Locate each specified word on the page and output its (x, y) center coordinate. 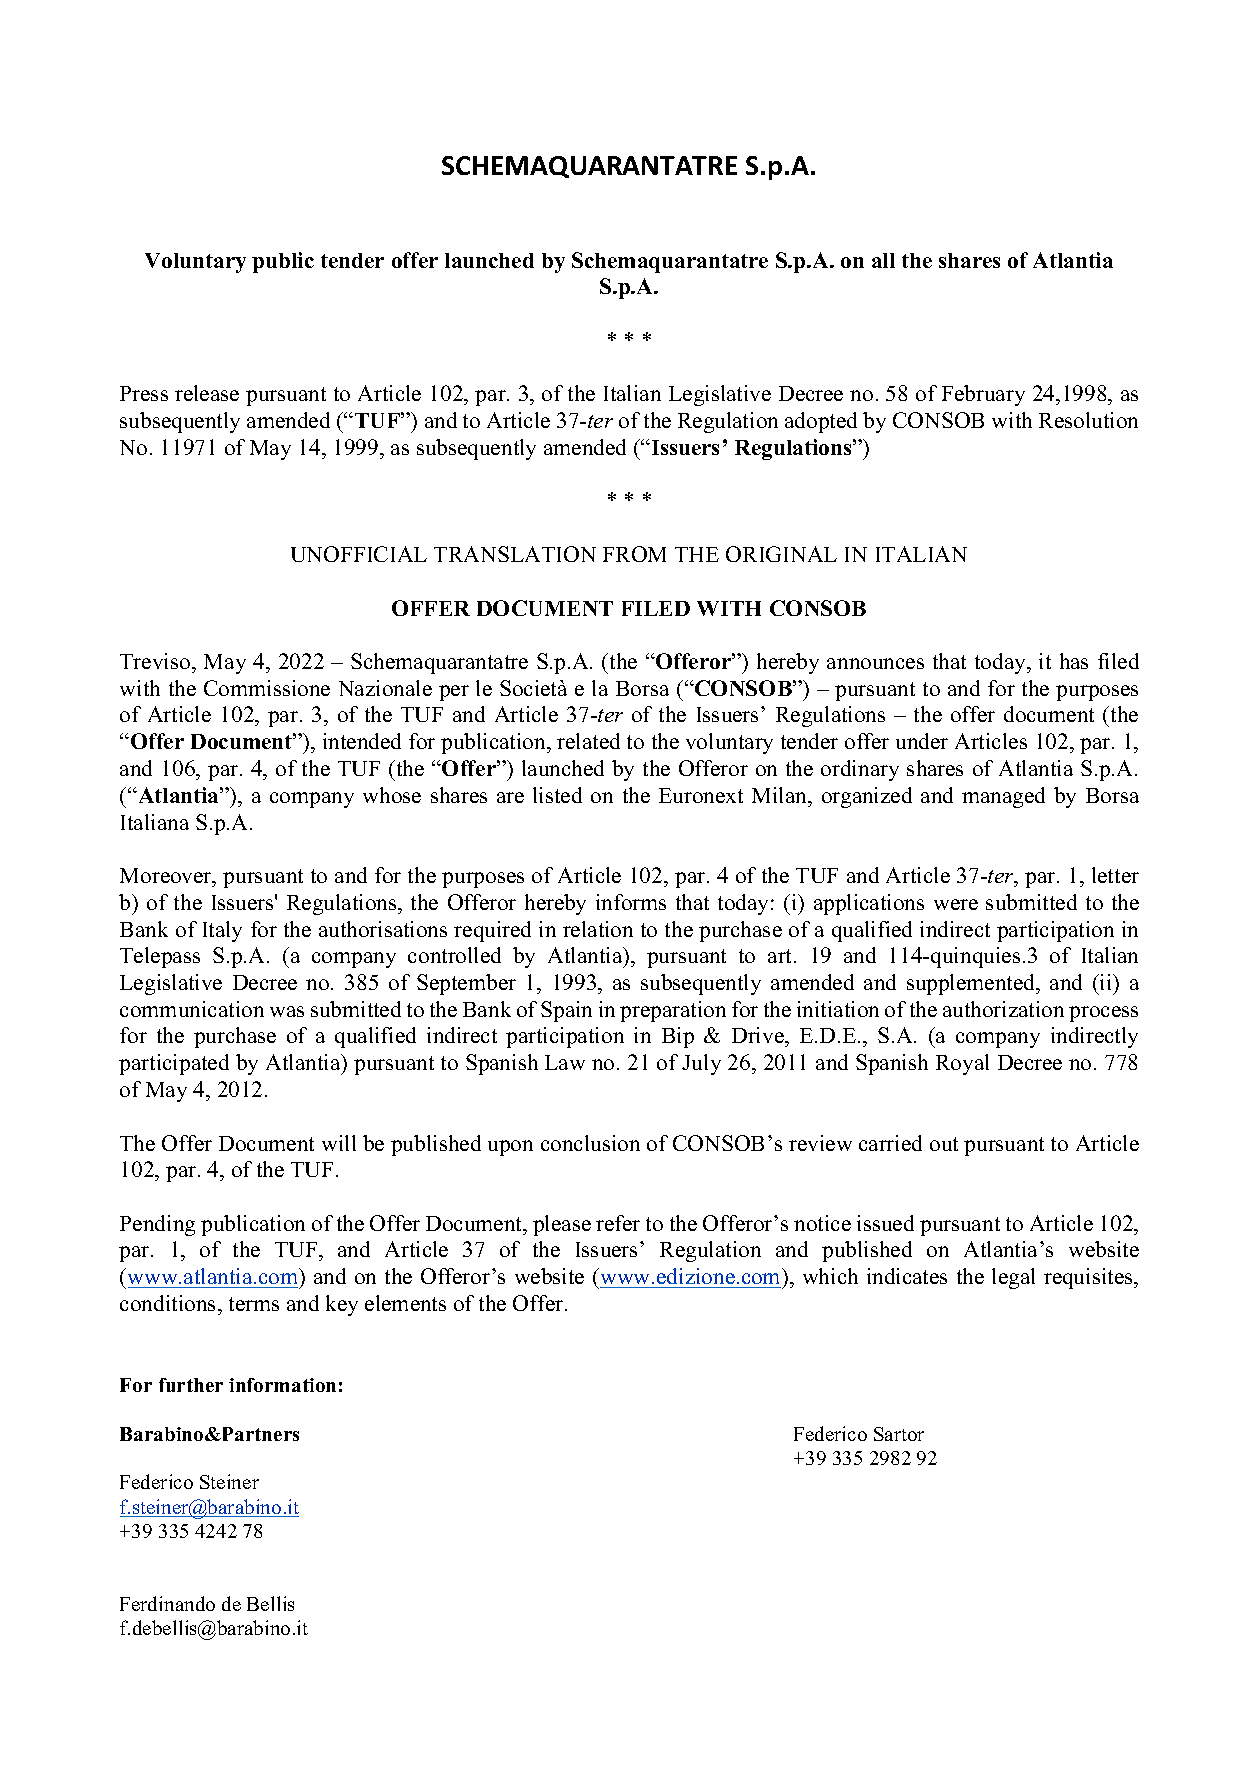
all (883, 260)
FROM (634, 554)
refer (618, 1223)
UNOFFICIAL (359, 554)
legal (1013, 1278)
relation (598, 929)
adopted (821, 422)
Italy (222, 931)
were (956, 904)
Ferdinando (167, 1603)
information (282, 1385)
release (207, 393)
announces (875, 663)
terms (254, 1304)
